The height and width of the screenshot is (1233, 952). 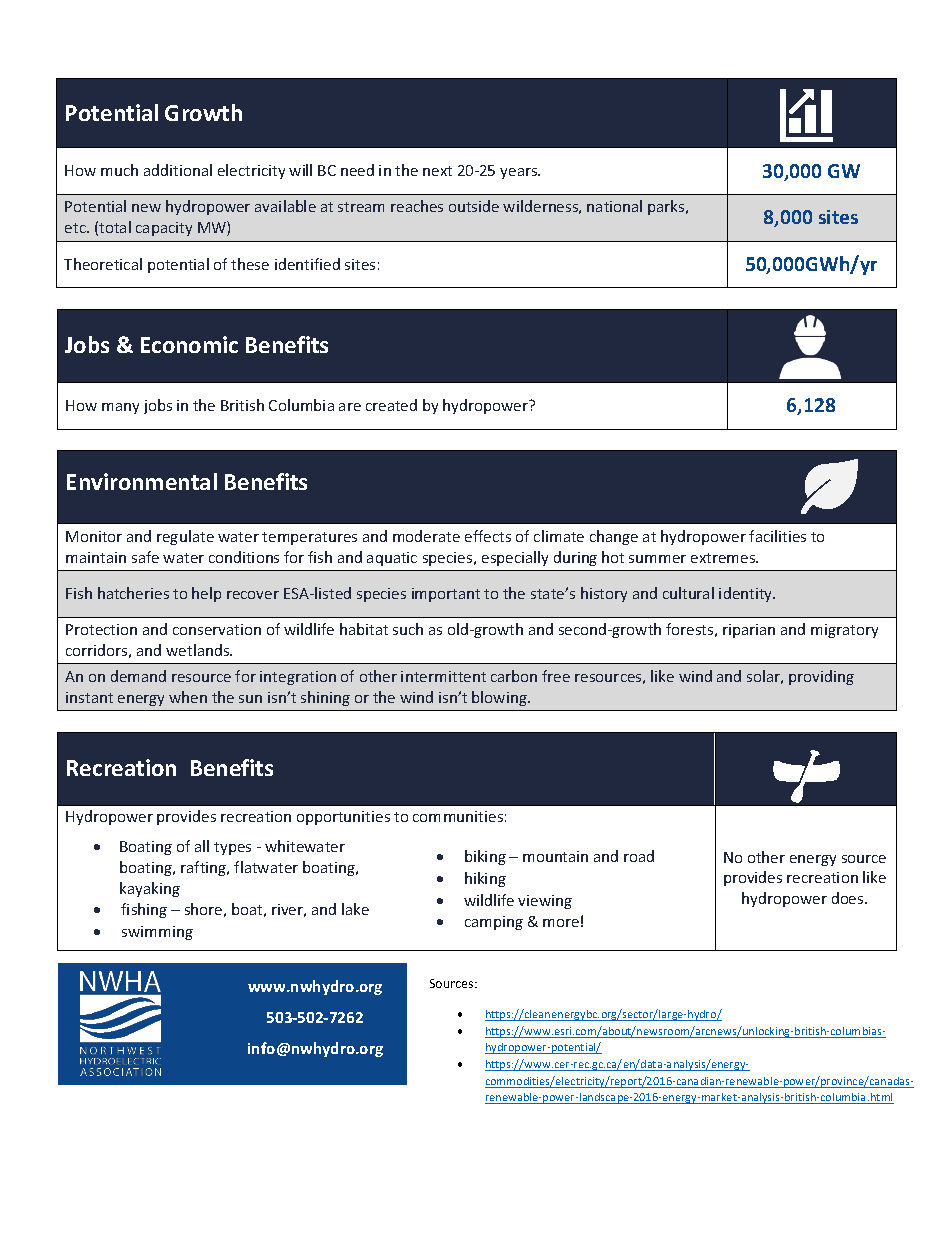 What do you see at coordinates (494, 923) in the screenshot?
I see `camping` at bounding box center [494, 923].
